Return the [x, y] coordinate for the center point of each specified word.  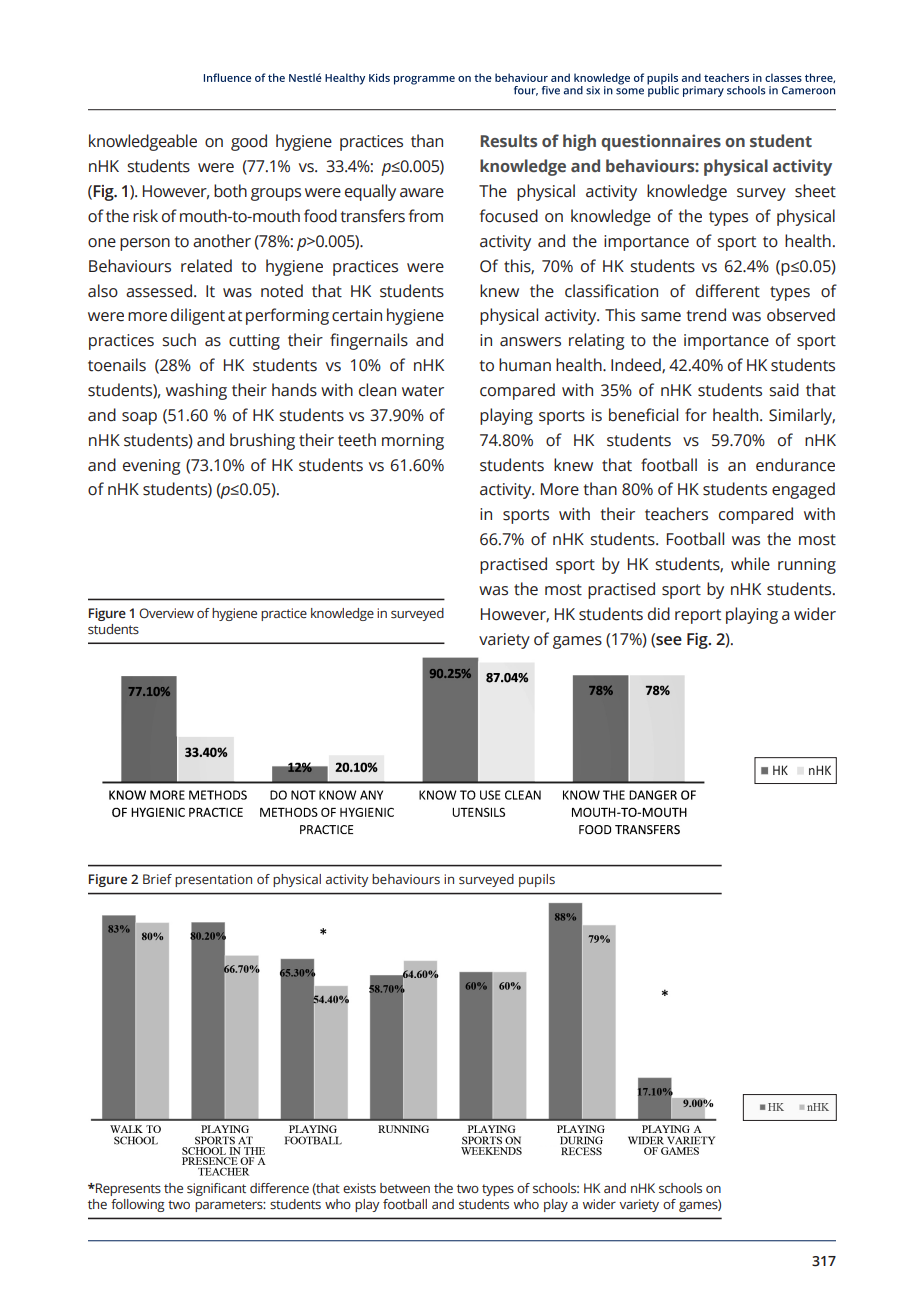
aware [422, 193]
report [698, 616]
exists [359, 1188]
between [405, 1188]
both [230, 191]
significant [216, 1189]
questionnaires [661, 142]
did [659, 614]
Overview [166, 613]
